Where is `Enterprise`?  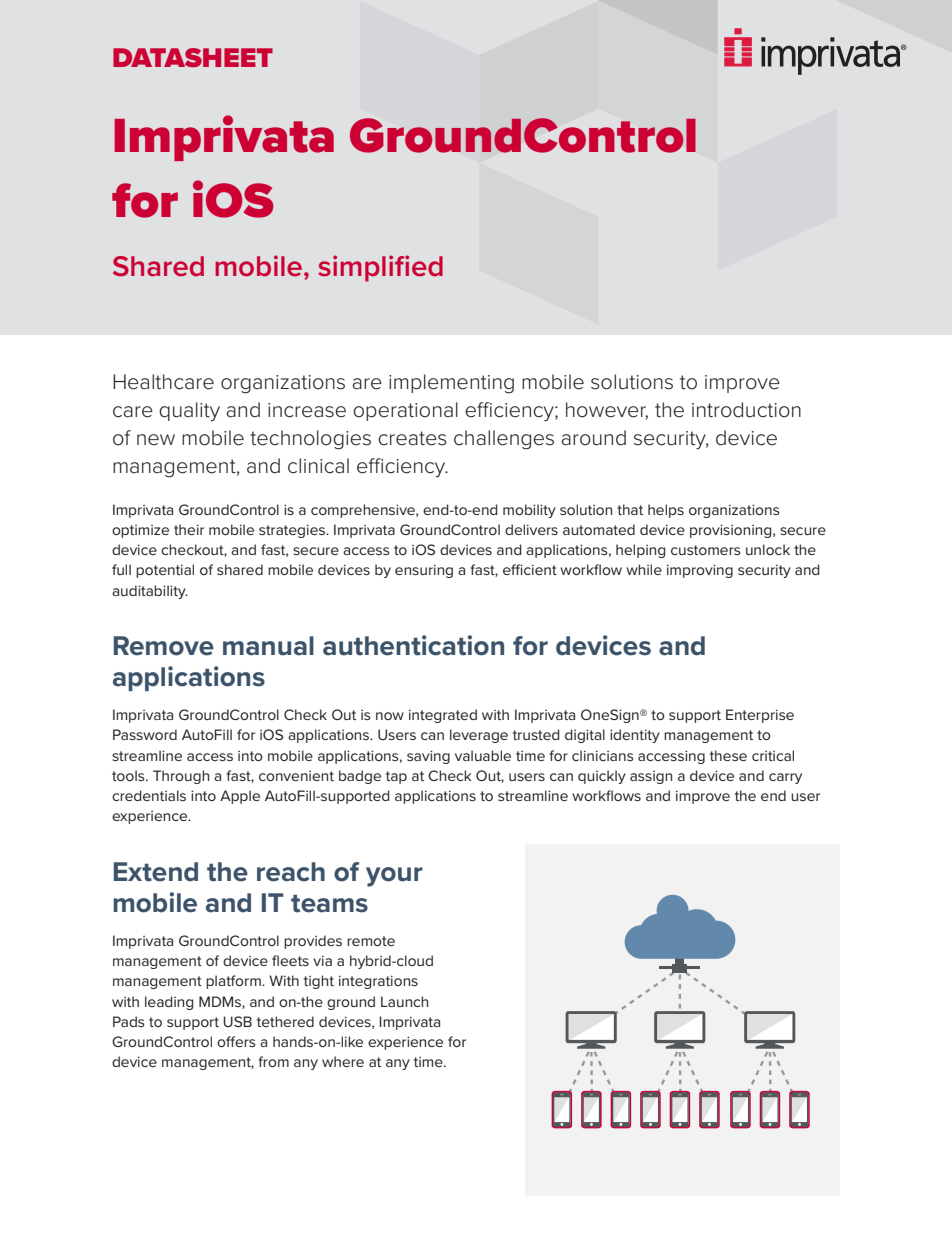
Enterprise is located at coordinates (760, 716).
